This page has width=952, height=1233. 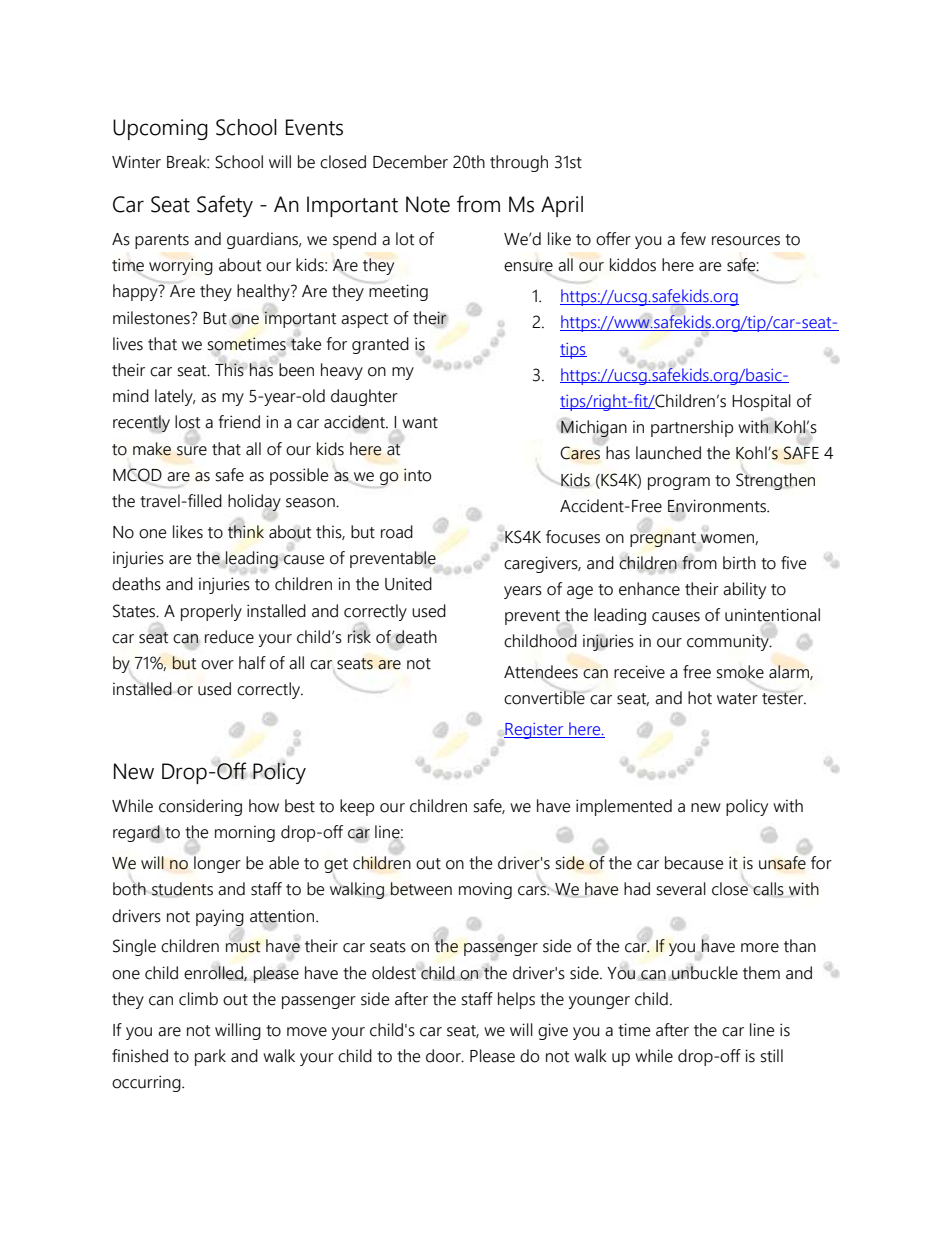 I want to click on several, so click(x=681, y=889).
